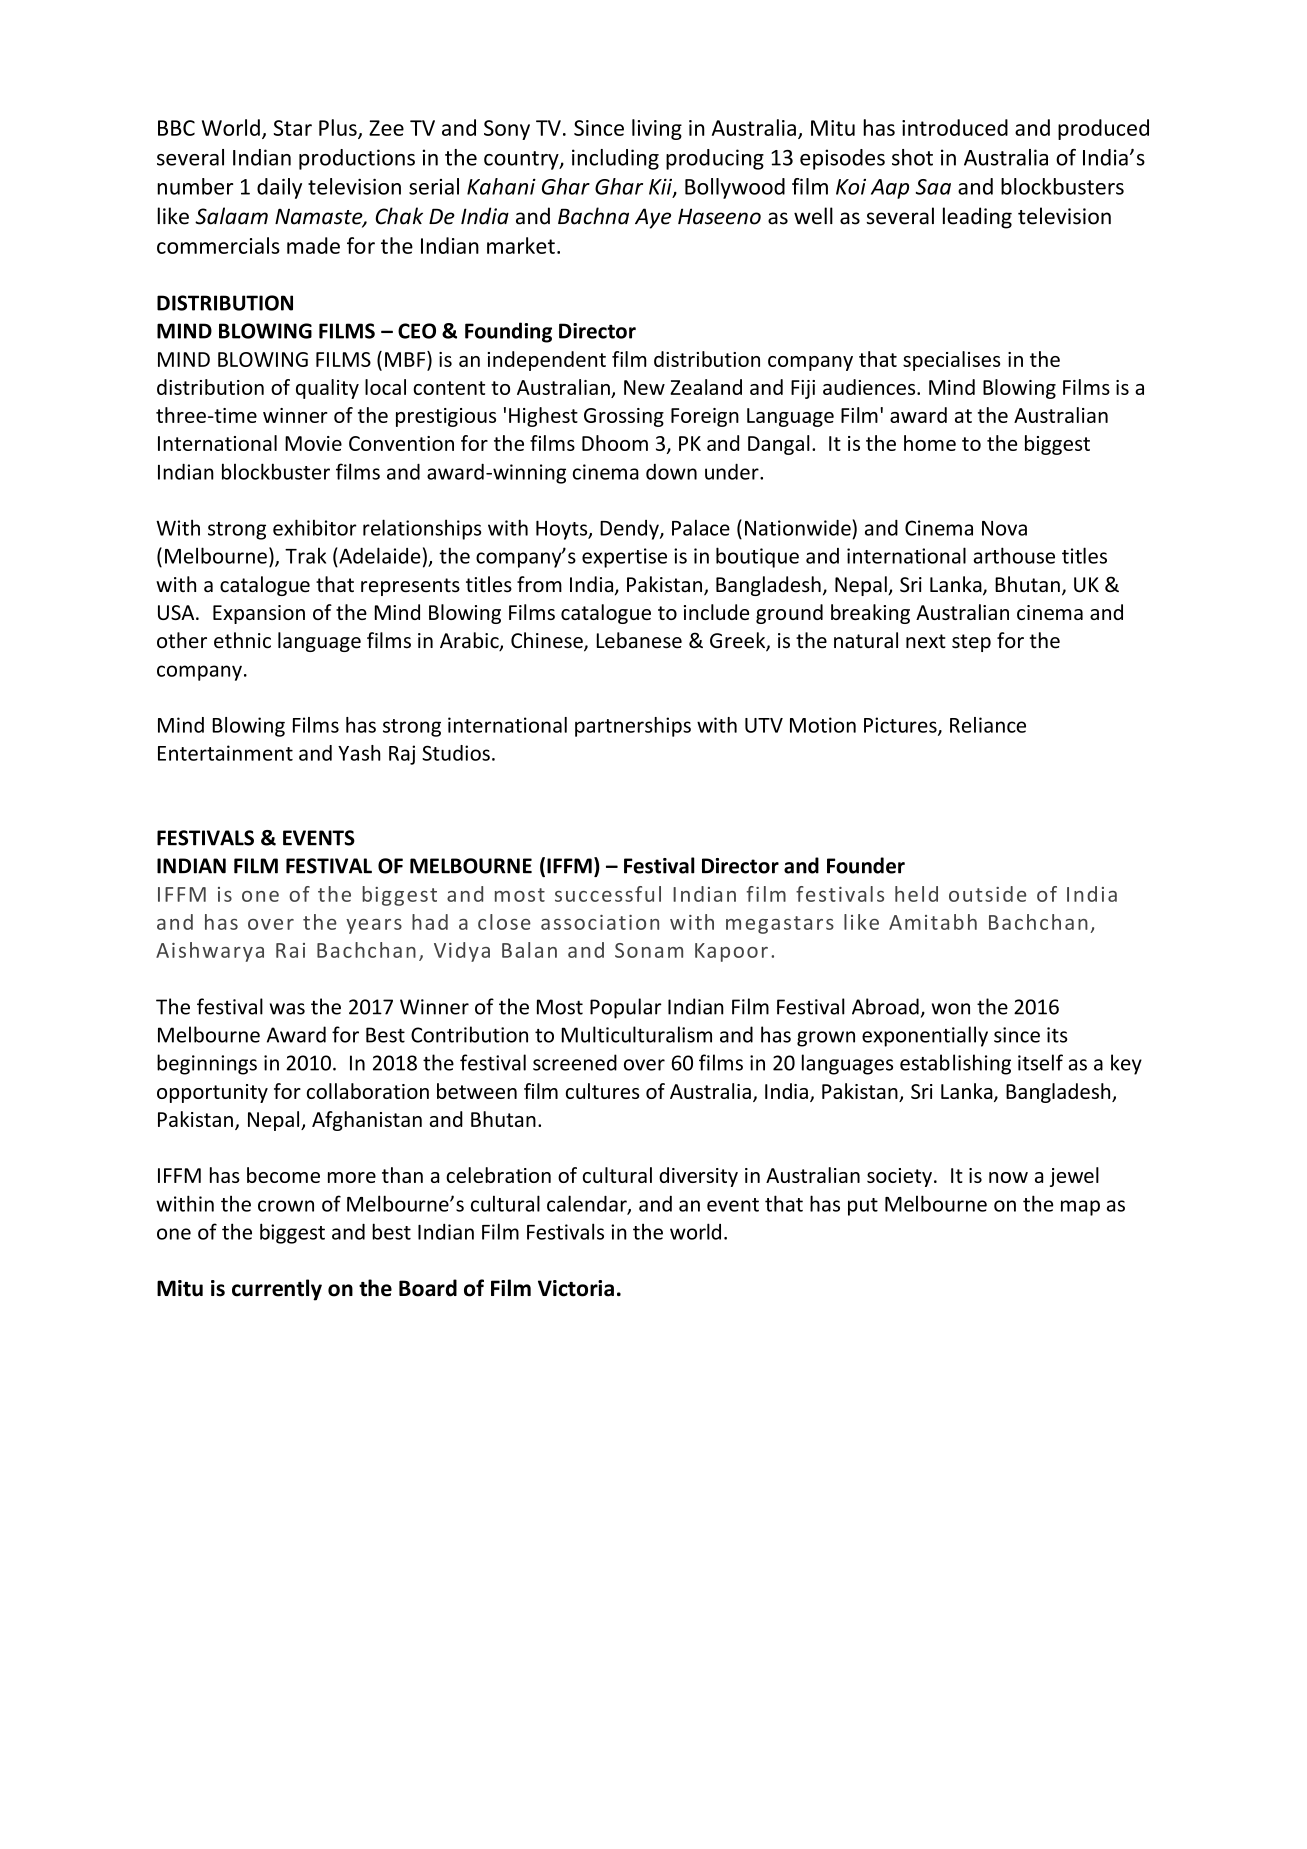 Image resolution: width=1307 pixels, height=1849 pixels. Describe the element at coordinates (633, 727) in the screenshot. I see `partnerships` at that location.
